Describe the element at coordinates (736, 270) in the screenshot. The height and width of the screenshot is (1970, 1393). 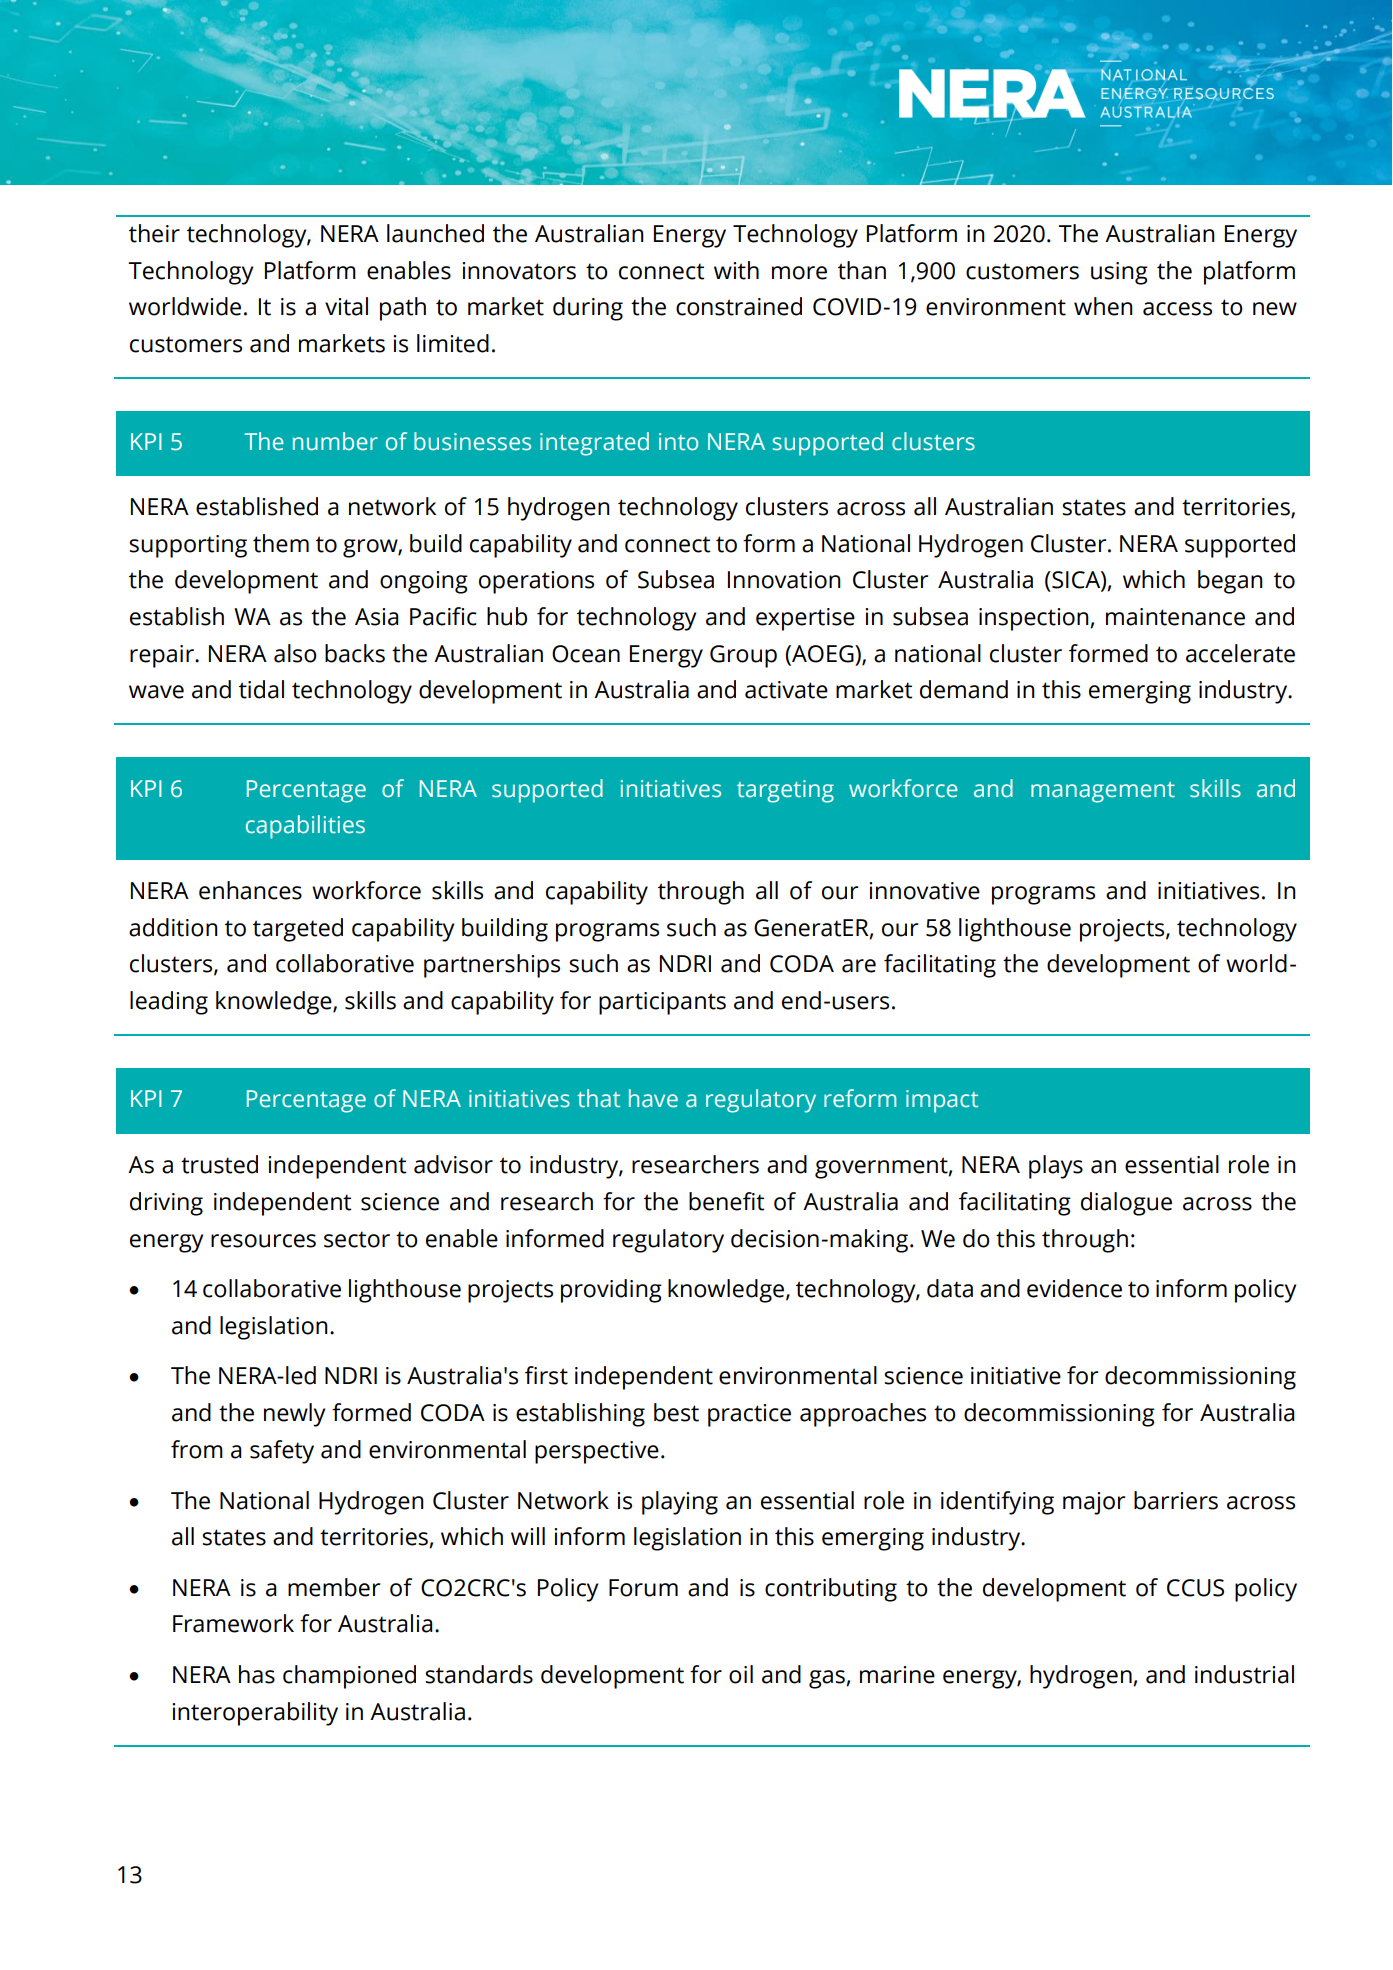
I see `with` at that location.
